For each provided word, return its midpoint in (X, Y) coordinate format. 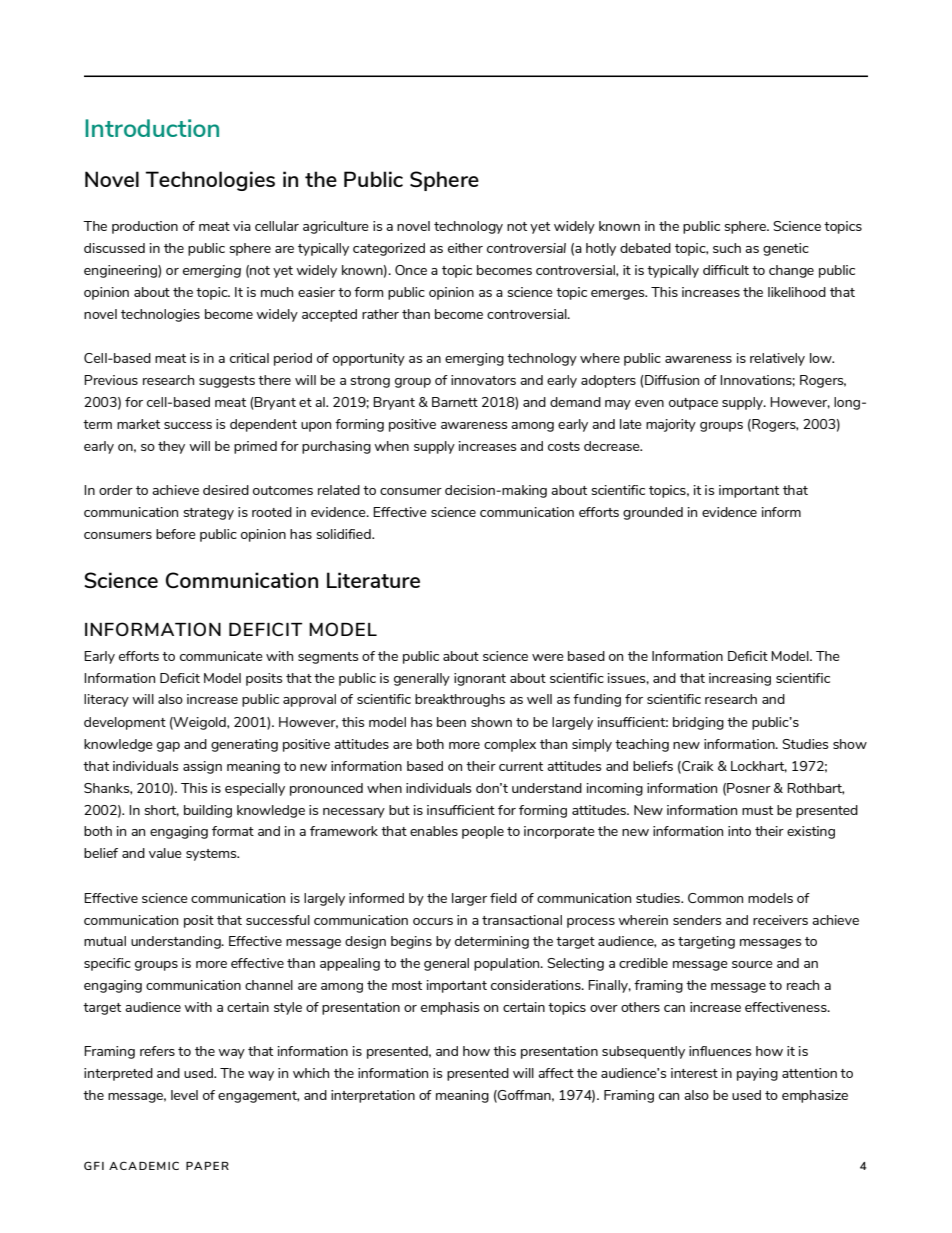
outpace (693, 404)
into (739, 831)
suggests (227, 382)
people (483, 832)
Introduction (152, 128)
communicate (221, 656)
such (727, 248)
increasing (740, 679)
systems (212, 855)
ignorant (480, 679)
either (465, 248)
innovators (483, 380)
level (184, 1095)
